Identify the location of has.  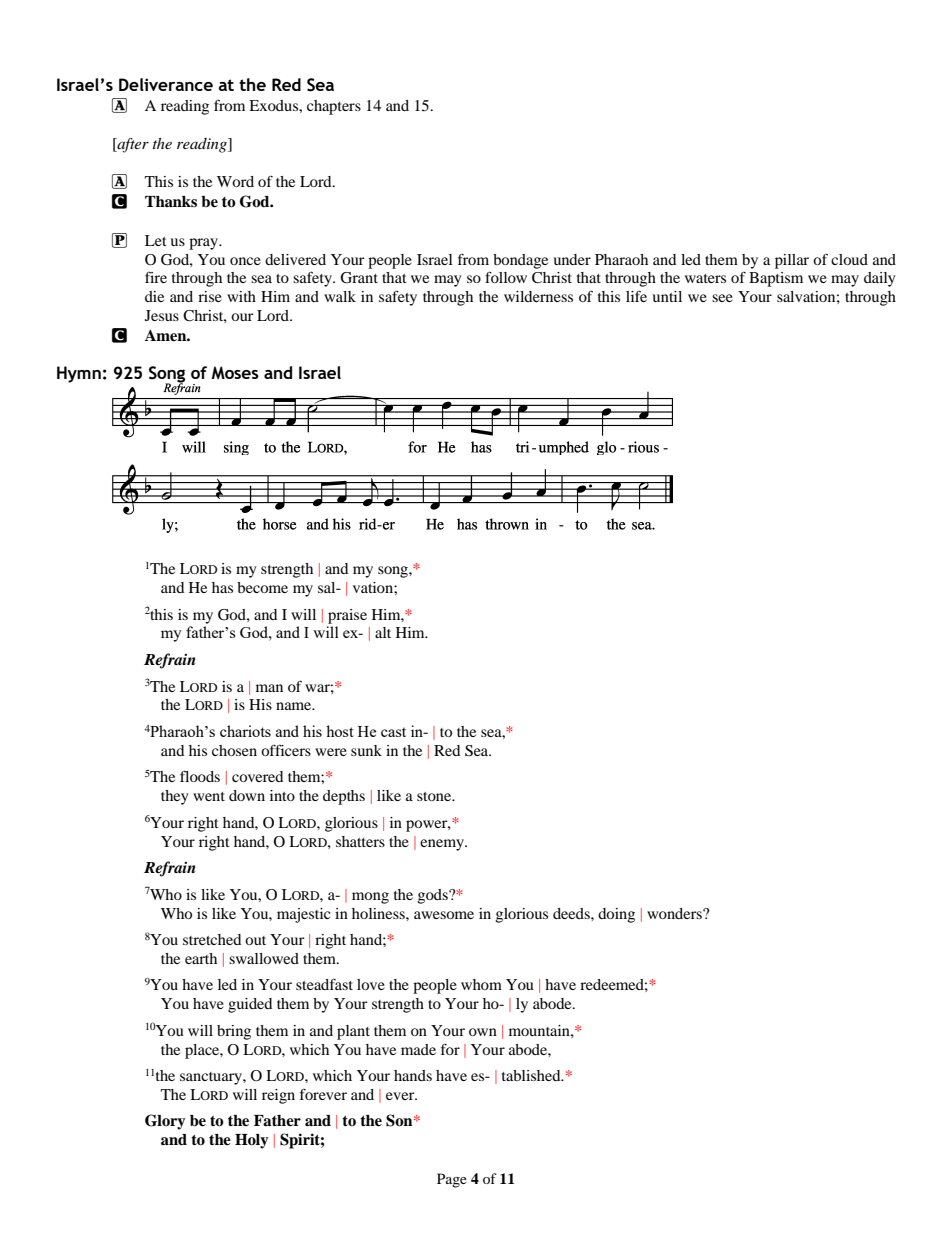
(222, 587).
